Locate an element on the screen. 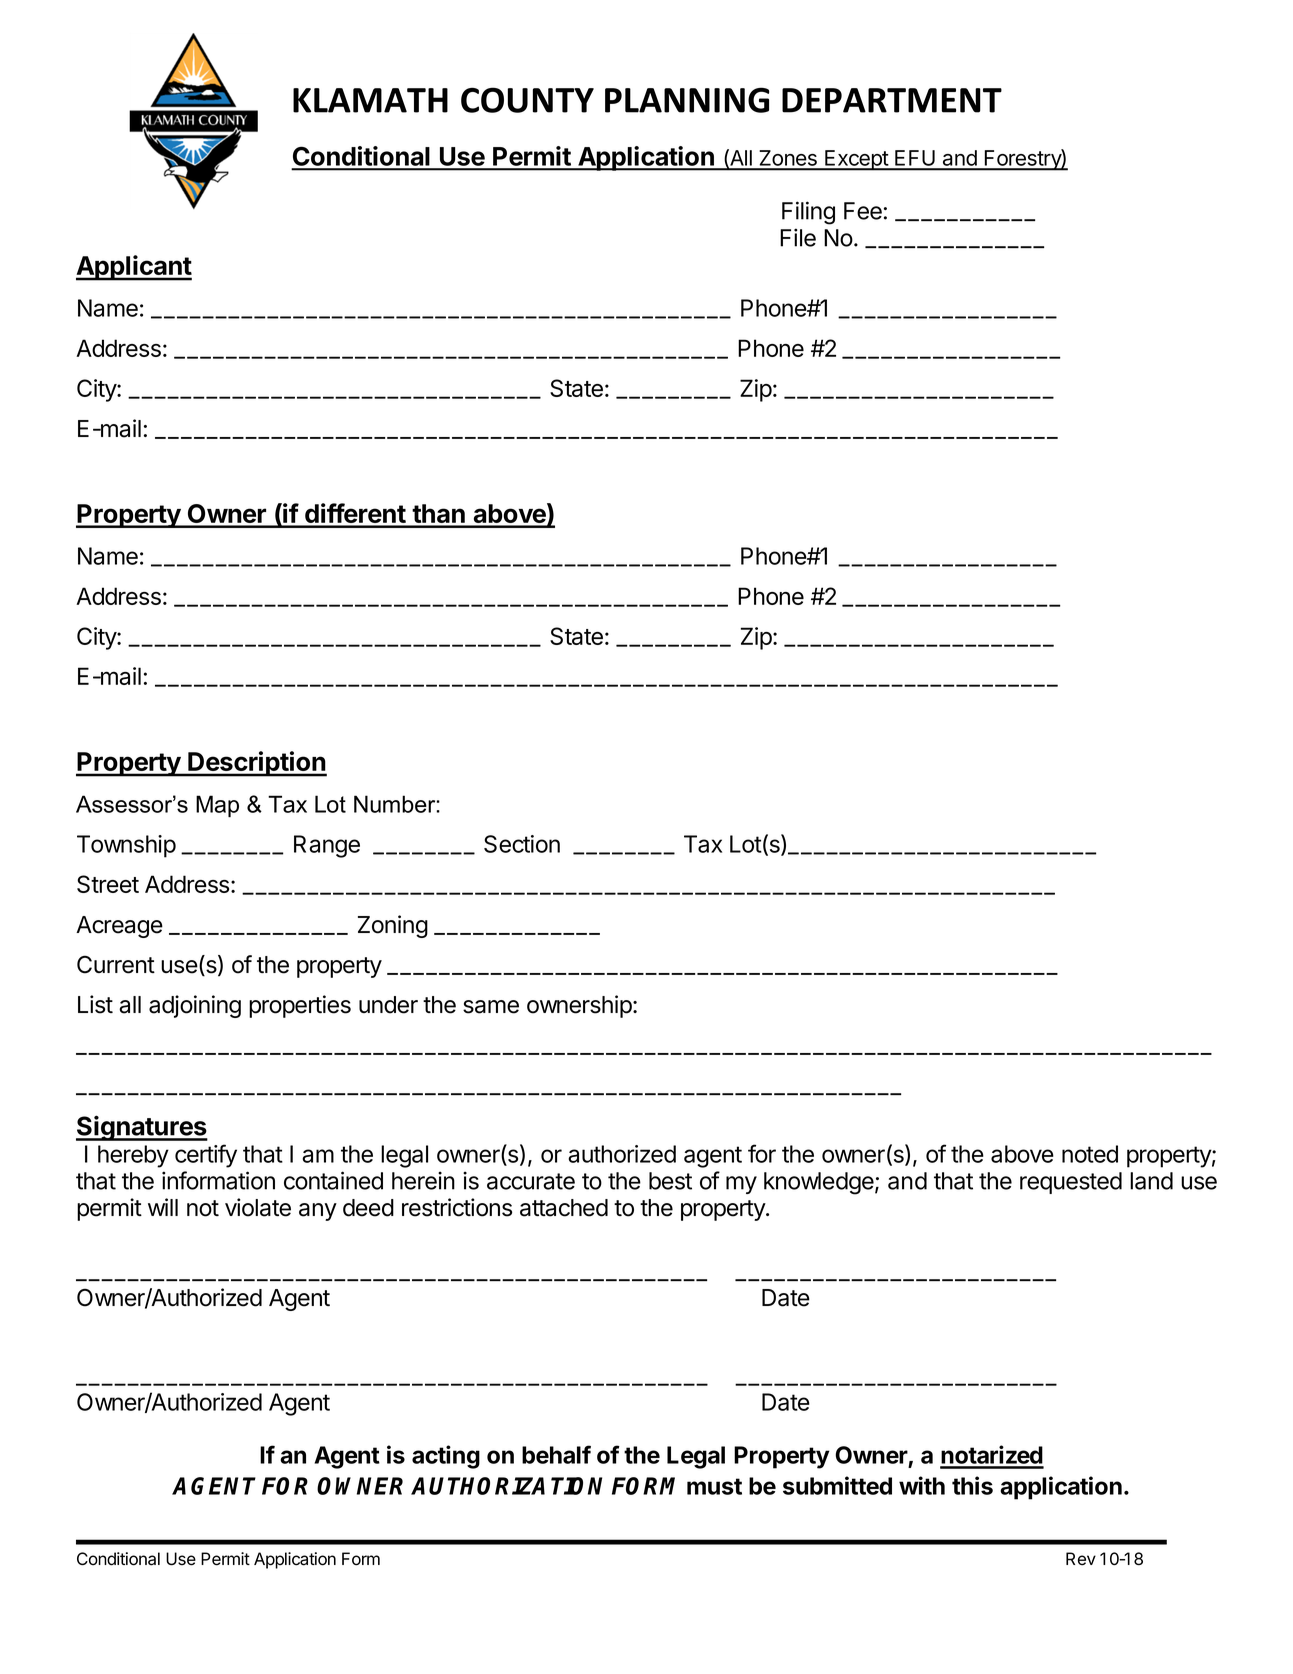 This screenshot has width=1293, height=1674. acting is located at coordinates (446, 1457).
